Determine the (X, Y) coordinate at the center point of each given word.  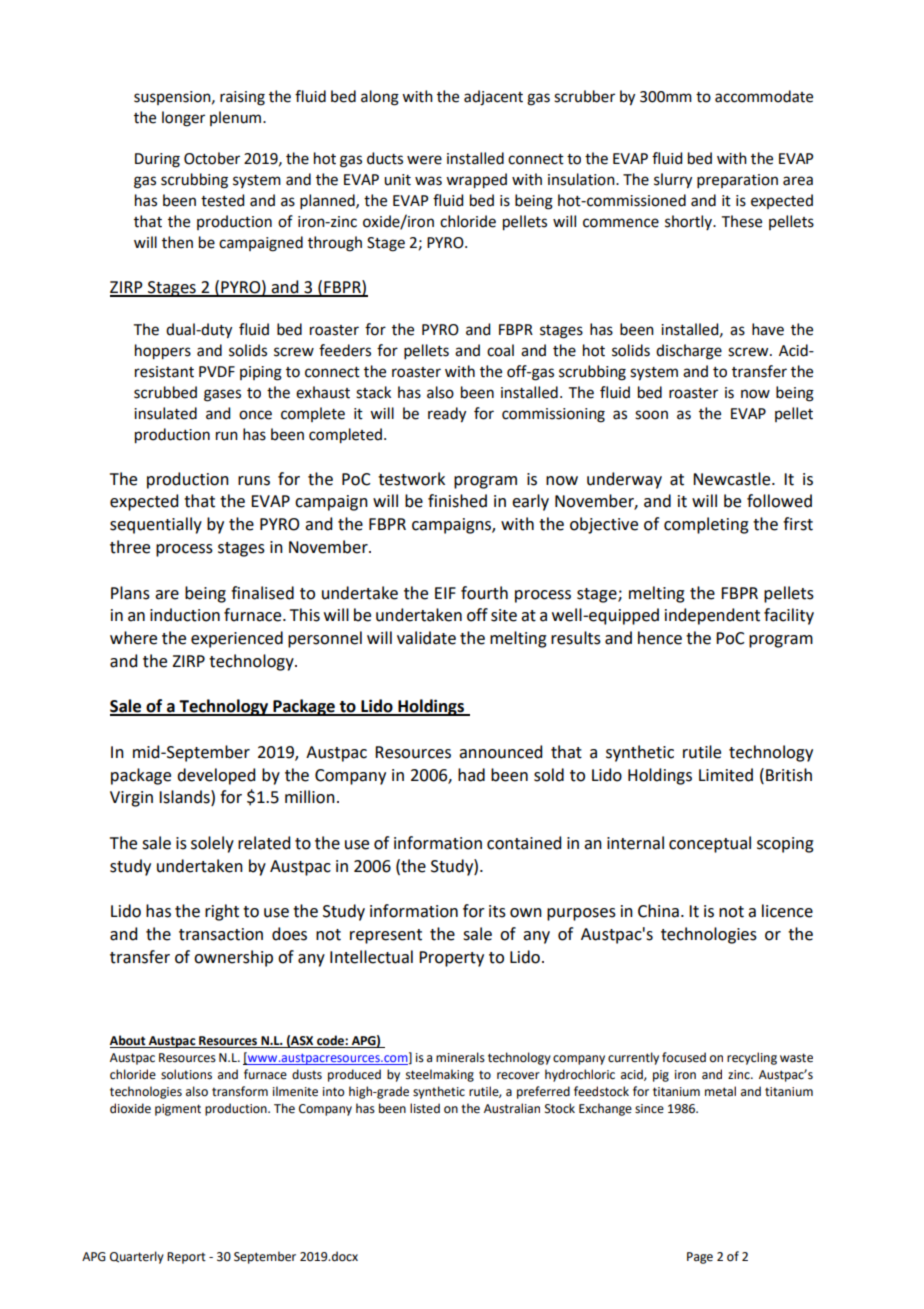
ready (447, 415)
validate (426, 638)
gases (222, 395)
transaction (221, 934)
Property (451, 959)
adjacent (493, 98)
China (658, 911)
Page (700, 1258)
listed (425, 1108)
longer (183, 119)
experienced (237, 639)
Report (186, 1258)
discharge (689, 352)
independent (712, 616)
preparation (737, 181)
